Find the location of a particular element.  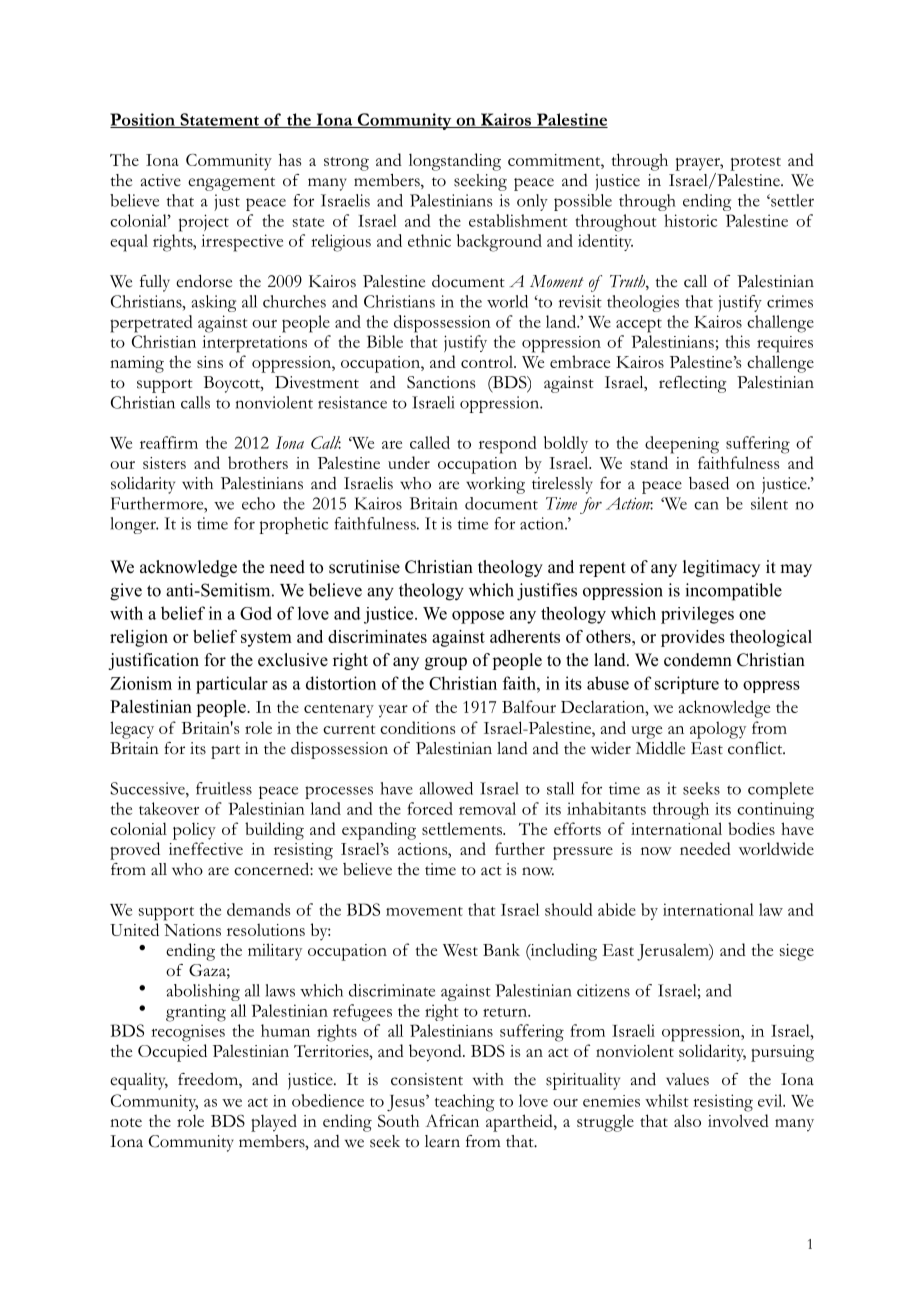

bodies is located at coordinates (751, 828).
